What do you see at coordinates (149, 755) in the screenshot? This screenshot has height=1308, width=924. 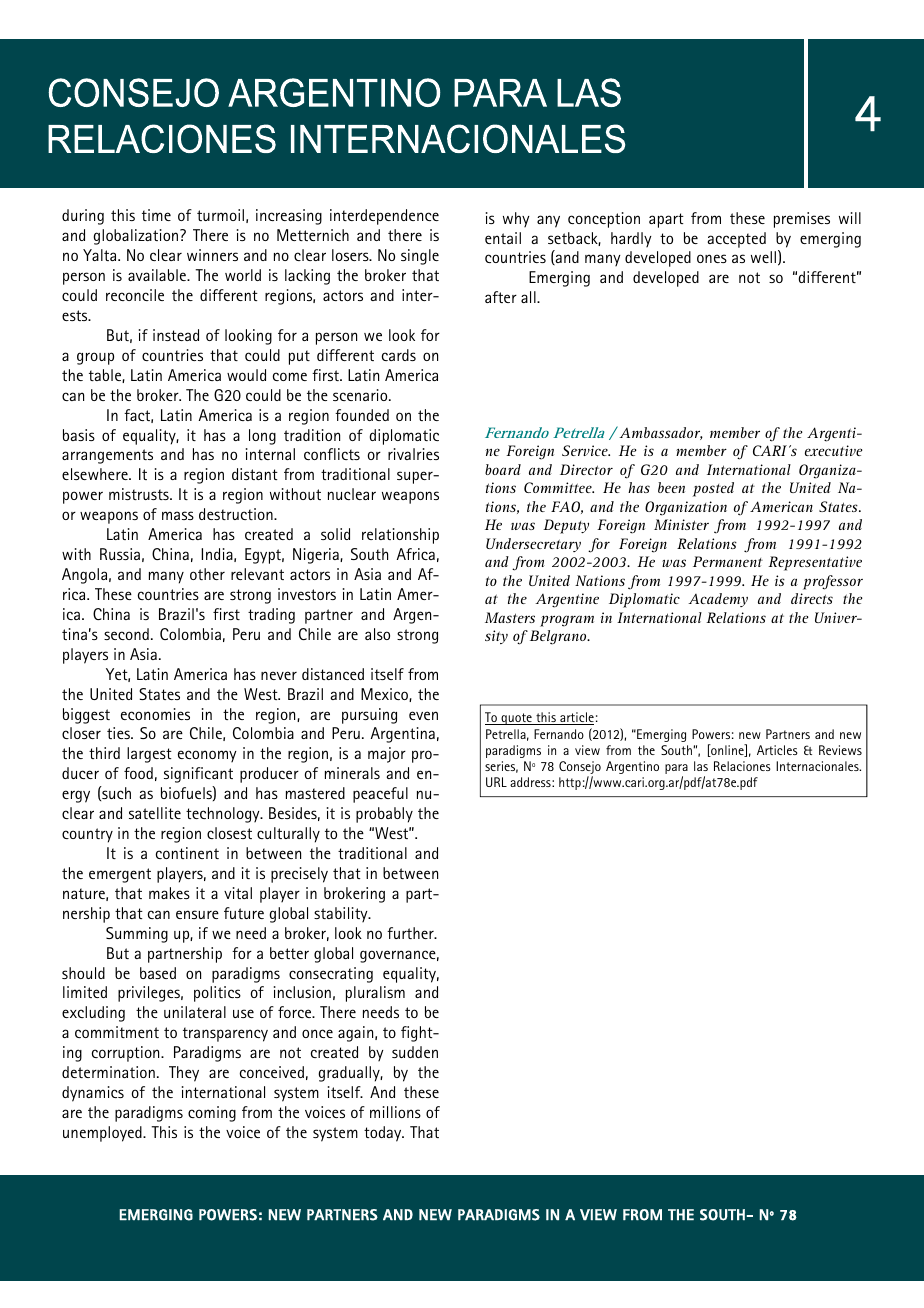 I see `largest` at bounding box center [149, 755].
